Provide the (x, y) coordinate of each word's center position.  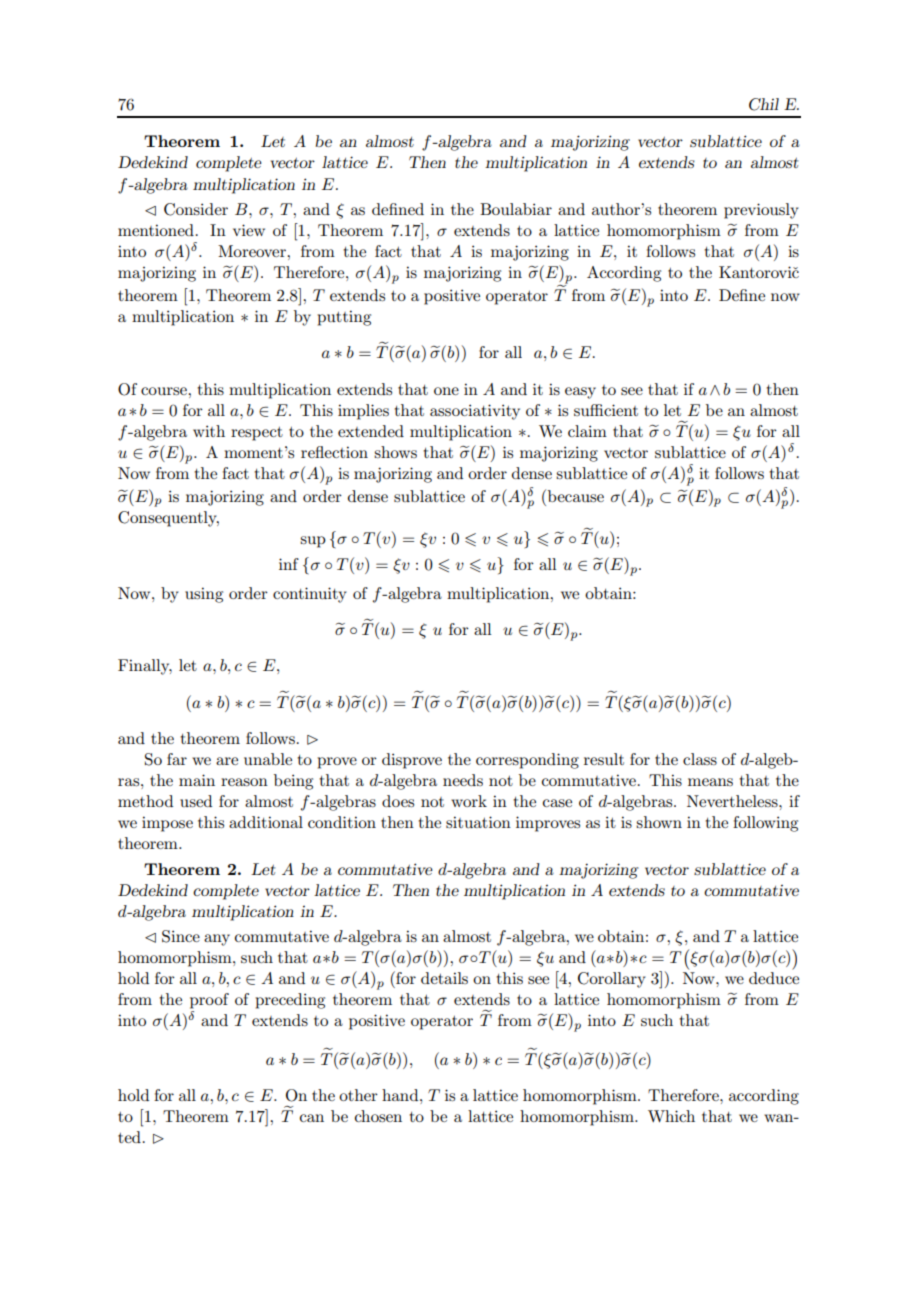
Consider (196, 209)
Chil (764, 104)
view (249, 230)
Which (671, 1116)
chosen (378, 1116)
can (312, 1118)
